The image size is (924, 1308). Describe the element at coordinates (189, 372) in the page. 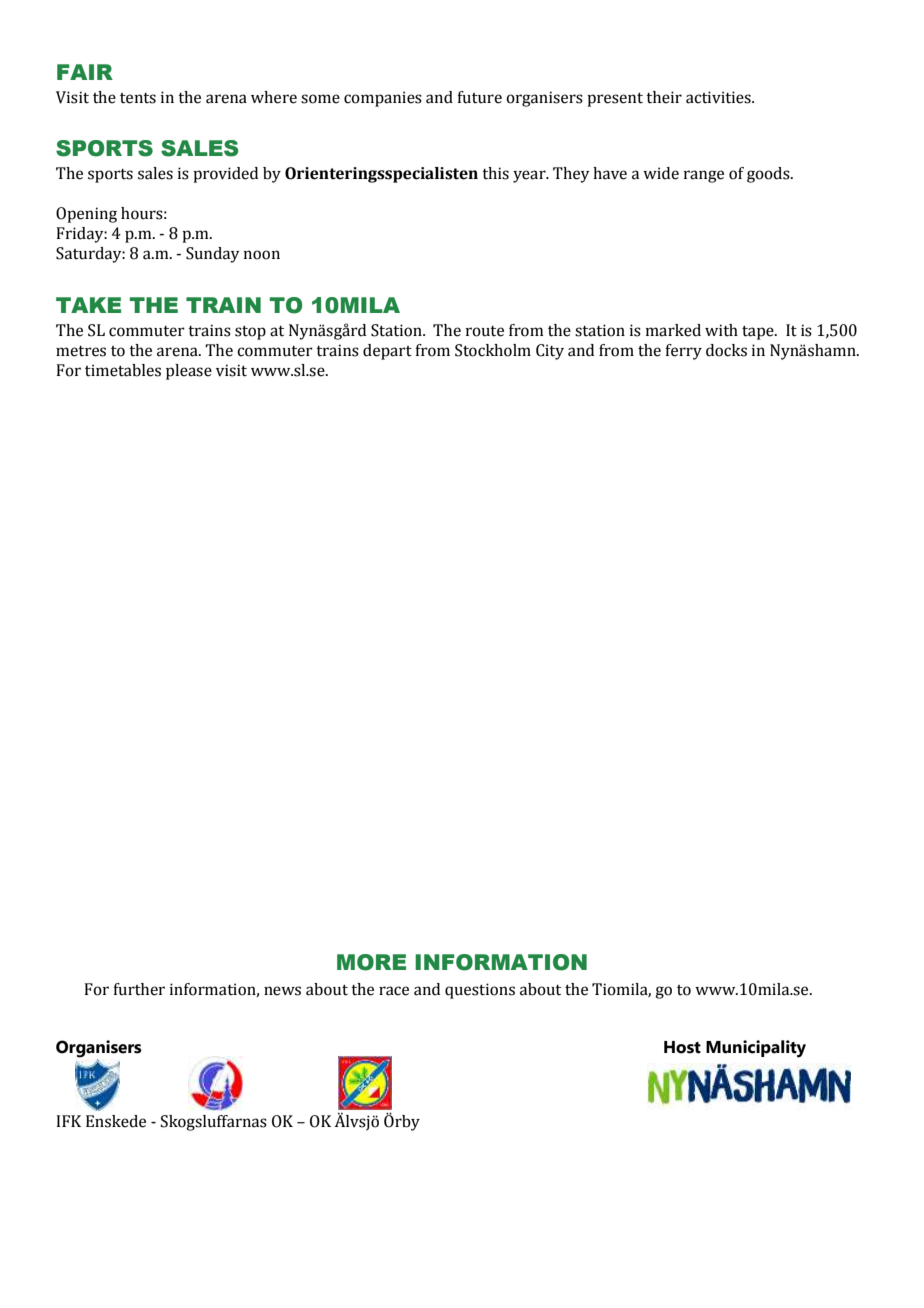

I see `please` at that location.
